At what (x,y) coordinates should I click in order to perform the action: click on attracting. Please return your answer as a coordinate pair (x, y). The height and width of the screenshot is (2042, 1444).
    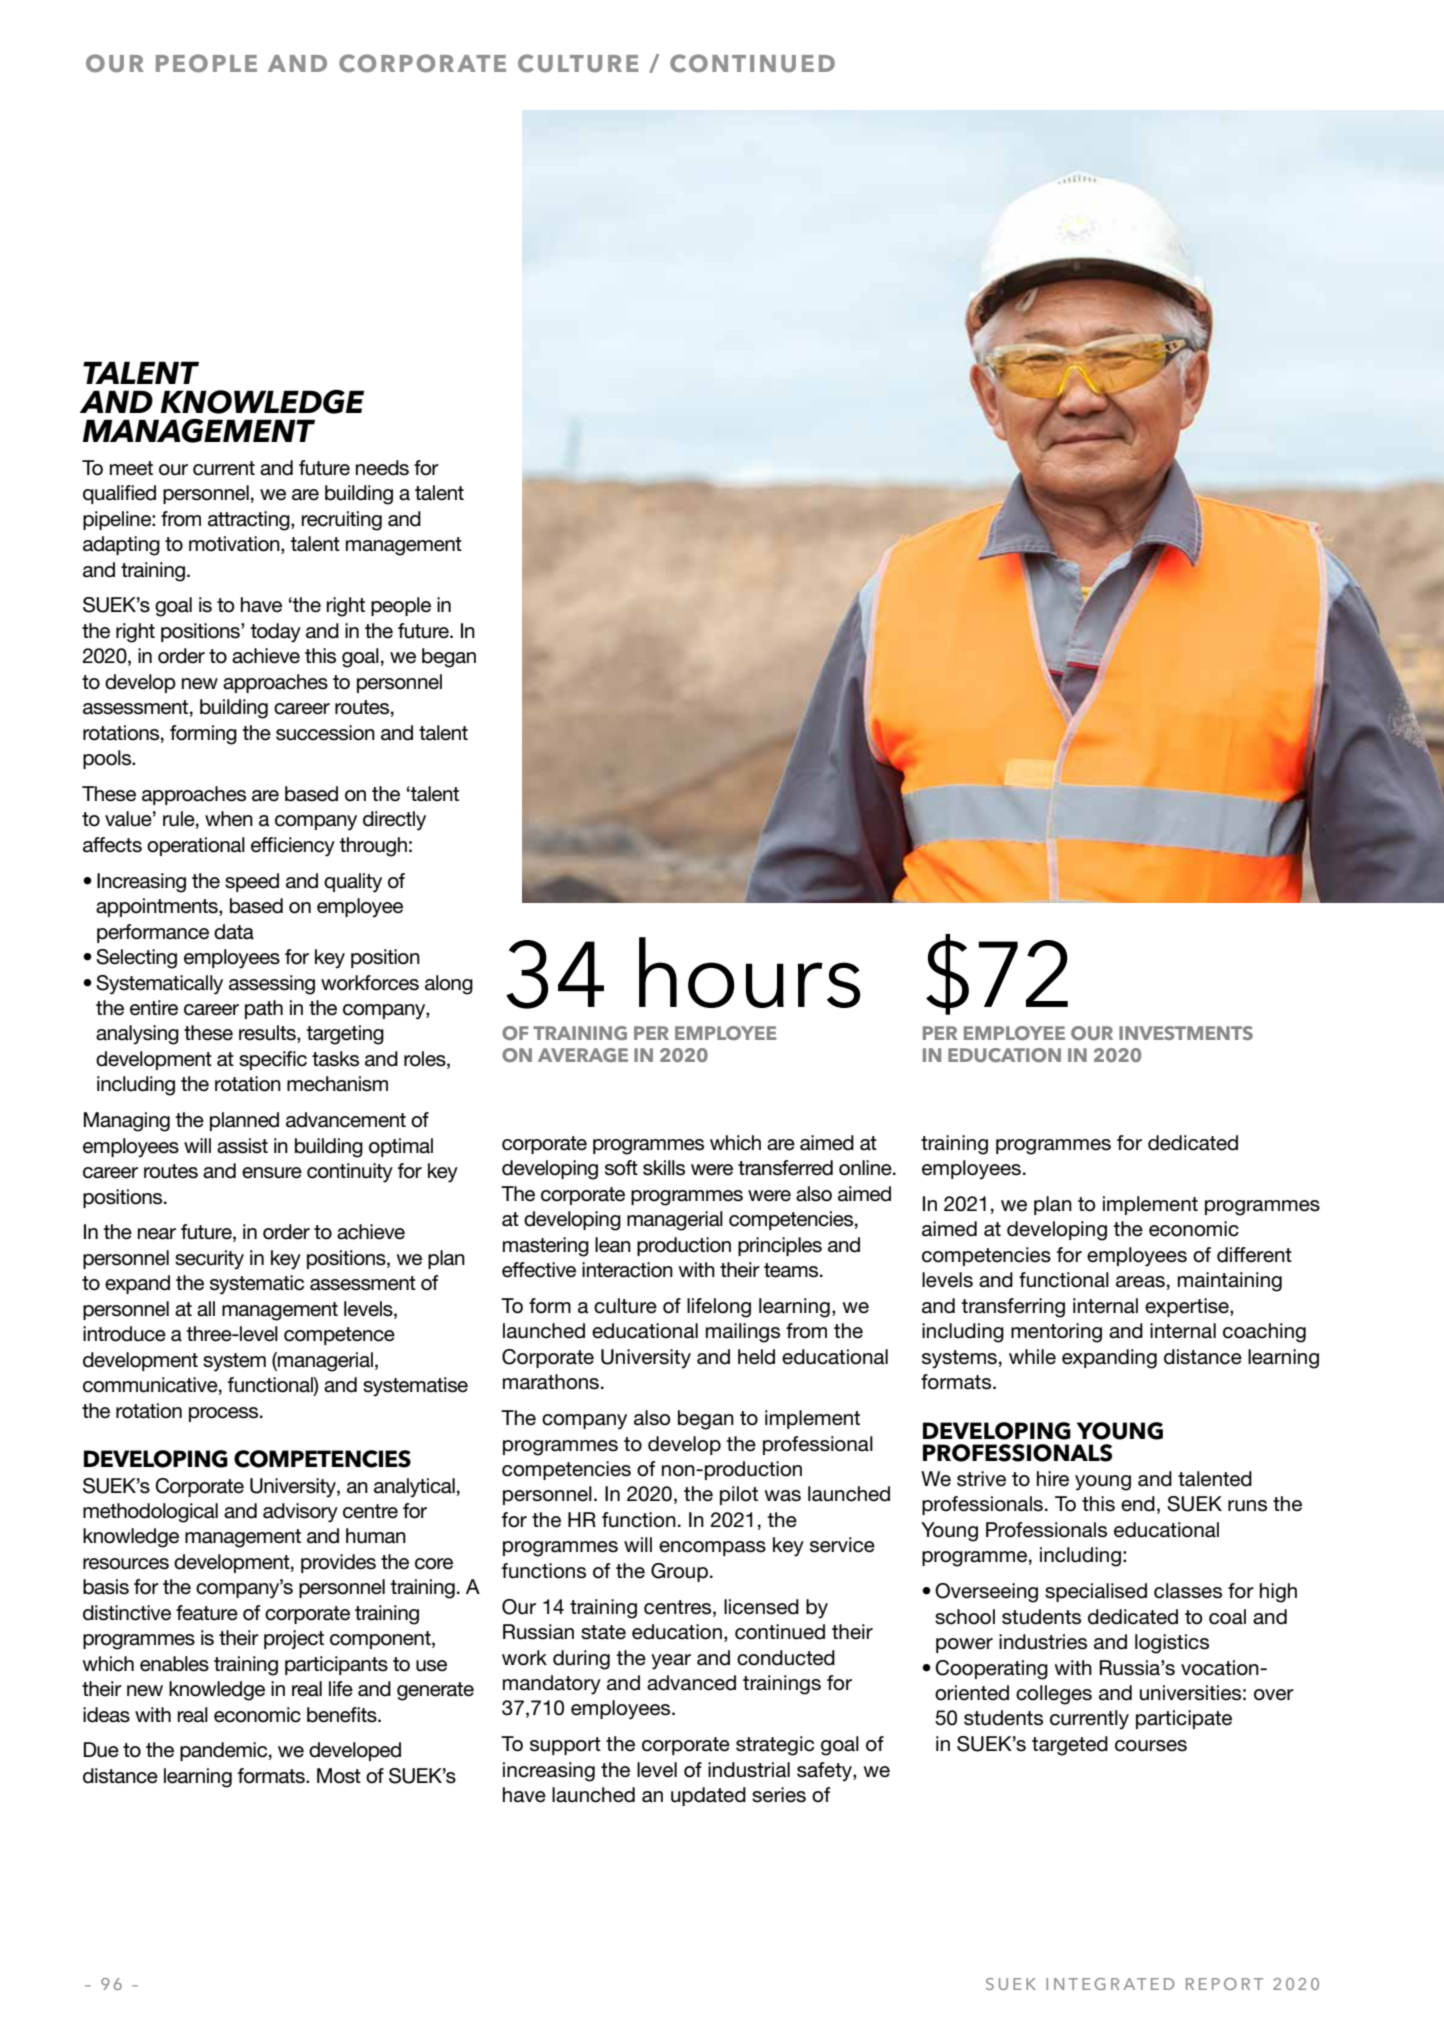
    Looking at the image, I should click on (250, 521).
